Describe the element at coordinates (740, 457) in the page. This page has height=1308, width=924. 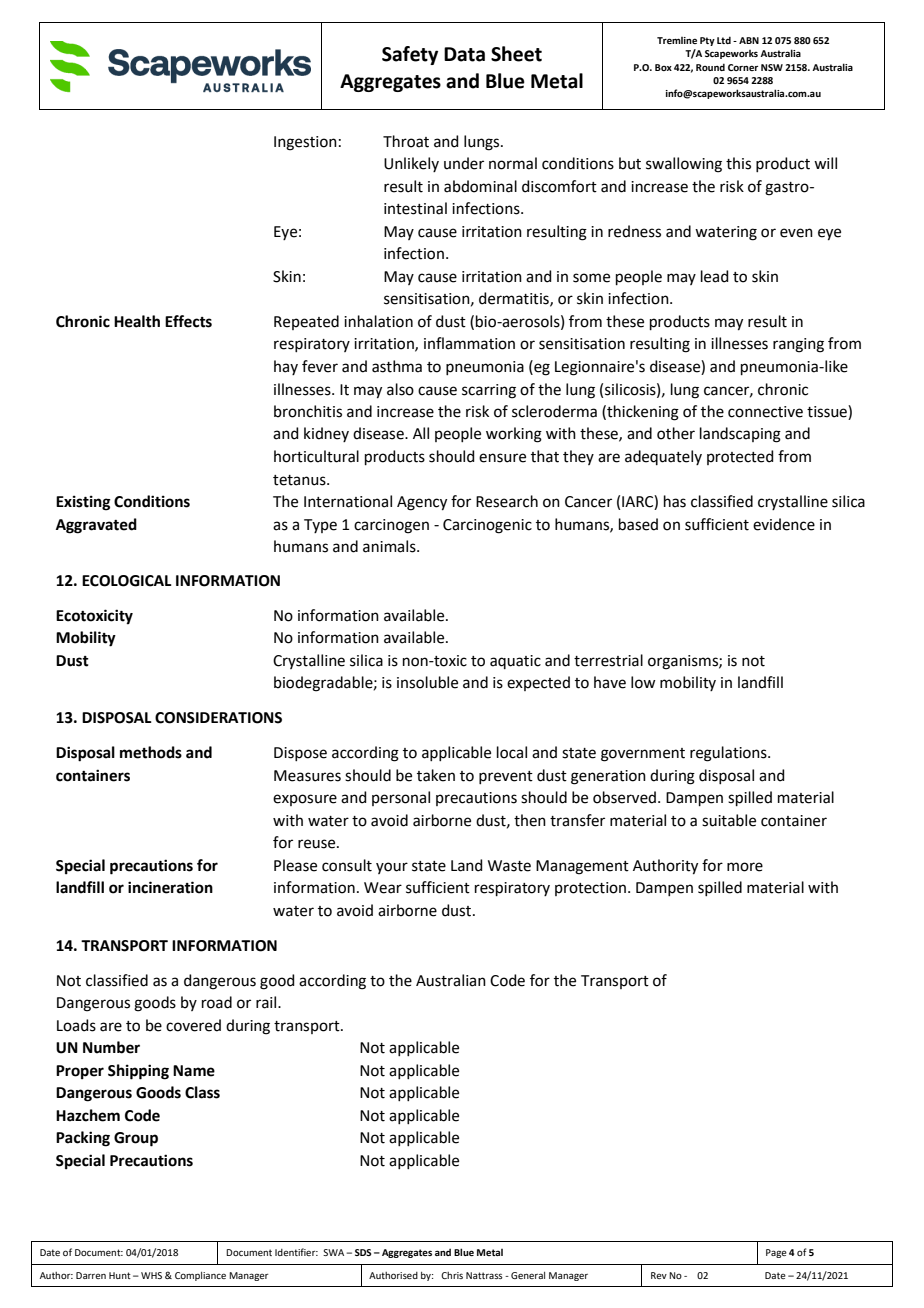
I see `protected` at that location.
